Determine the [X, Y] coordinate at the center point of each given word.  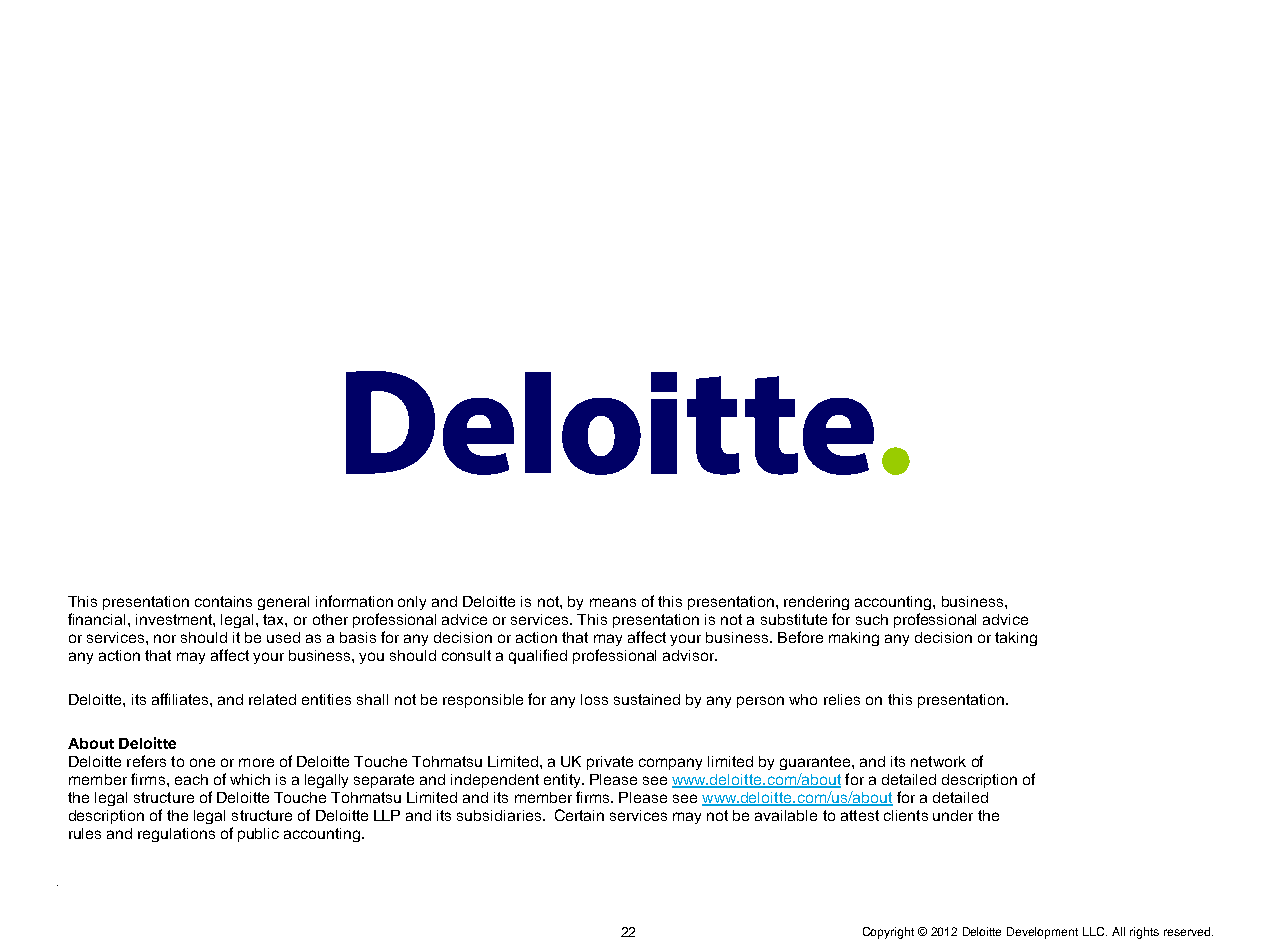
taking [1016, 639]
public [258, 835]
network [938, 761]
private [610, 763]
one [202, 762]
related [272, 699]
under [953, 815]
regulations [176, 835]
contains [223, 601]
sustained [647, 699]
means [613, 602]
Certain [579, 815]
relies [842, 699]
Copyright [888, 933]
